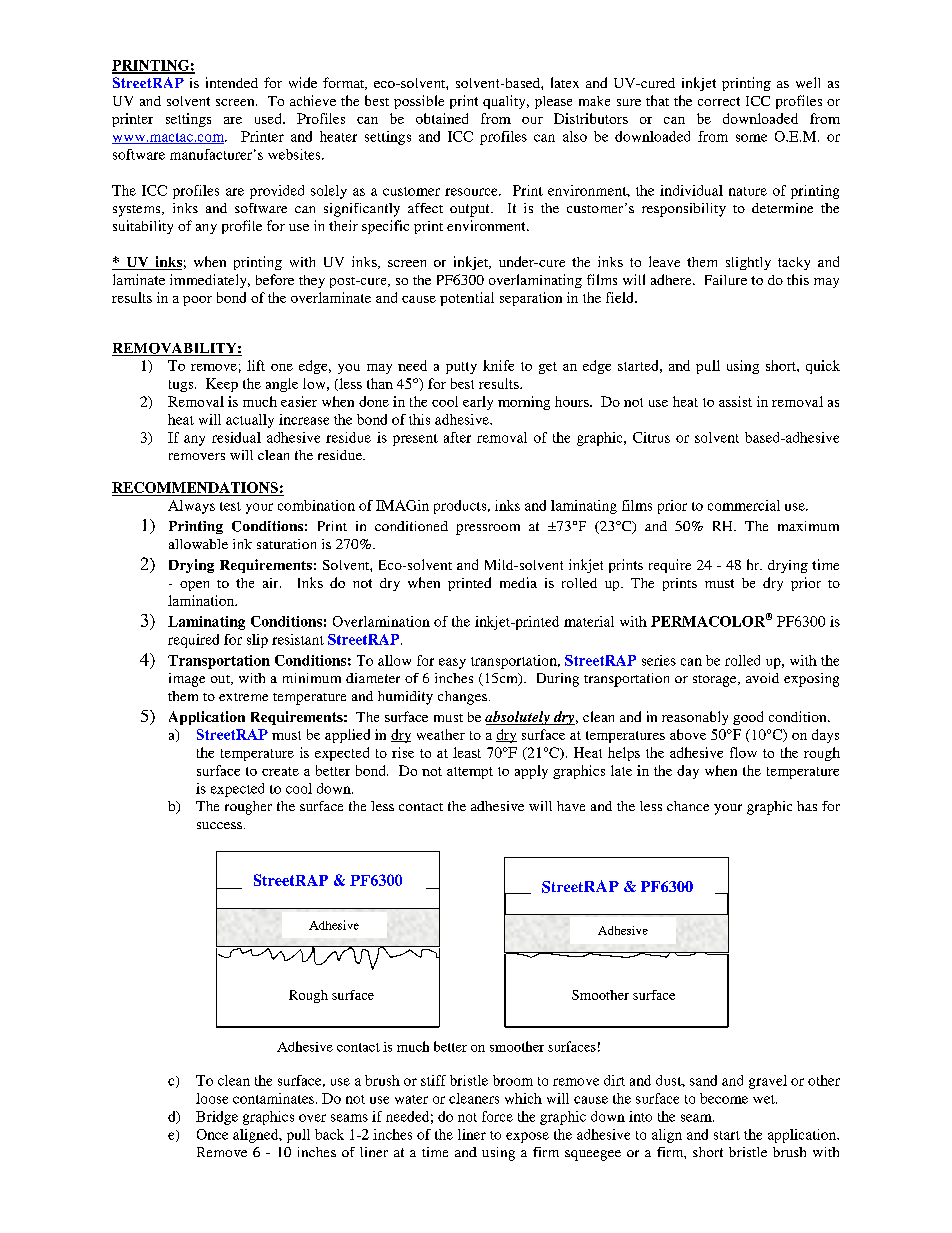  What do you see at coordinates (724, 1098) in the screenshot?
I see `become` at bounding box center [724, 1098].
